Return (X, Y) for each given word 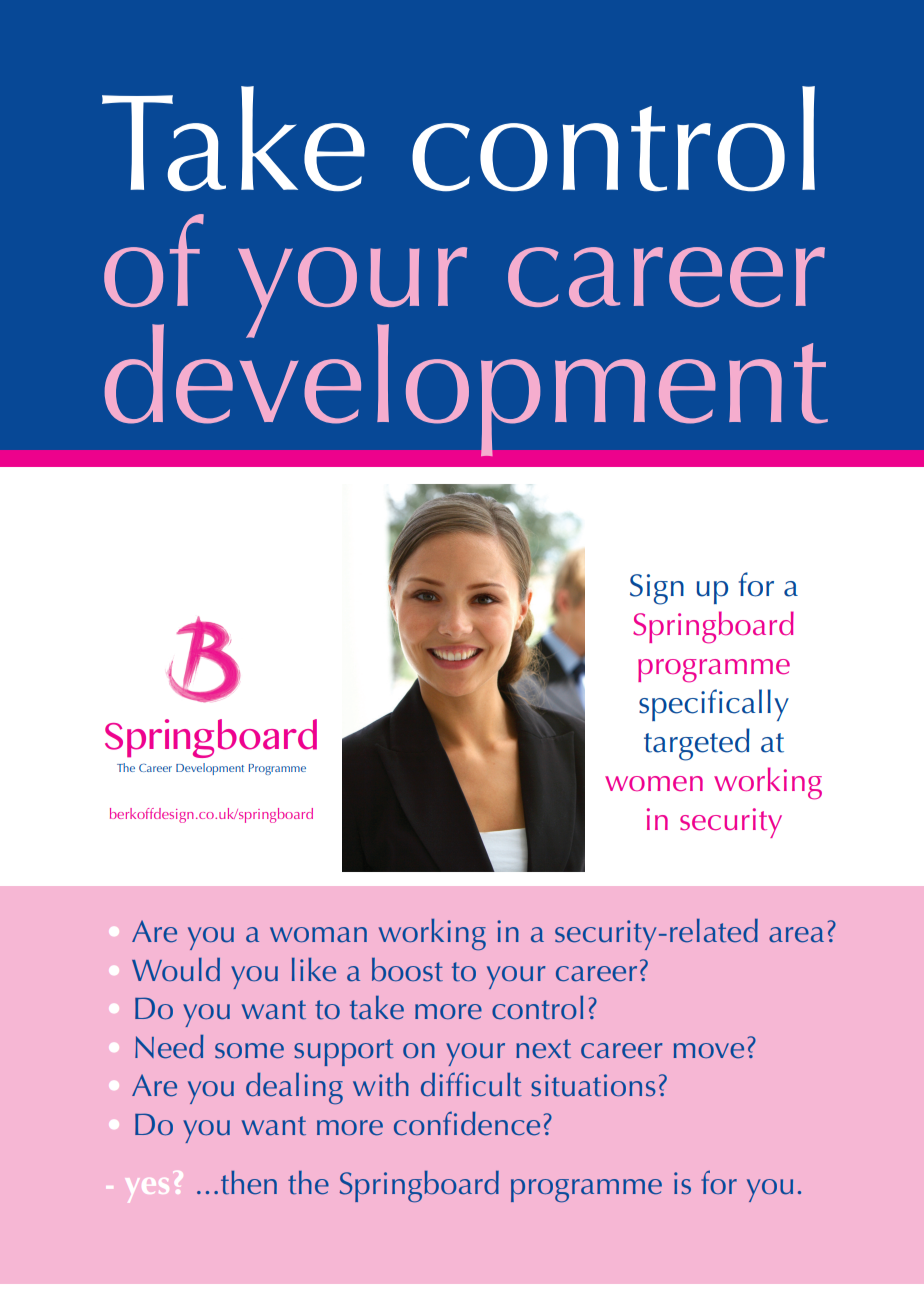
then (249, 1183)
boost (407, 970)
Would (176, 970)
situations (593, 1085)
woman (318, 935)
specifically (714, 705)
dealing (294, 1089)
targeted (697, 744)
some (249, 1051)
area (796, 935)
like (314, 970)
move (709, 1051)
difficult (471, 1084)
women (654, 784)
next (543, 1049)
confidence (467, 1123)
